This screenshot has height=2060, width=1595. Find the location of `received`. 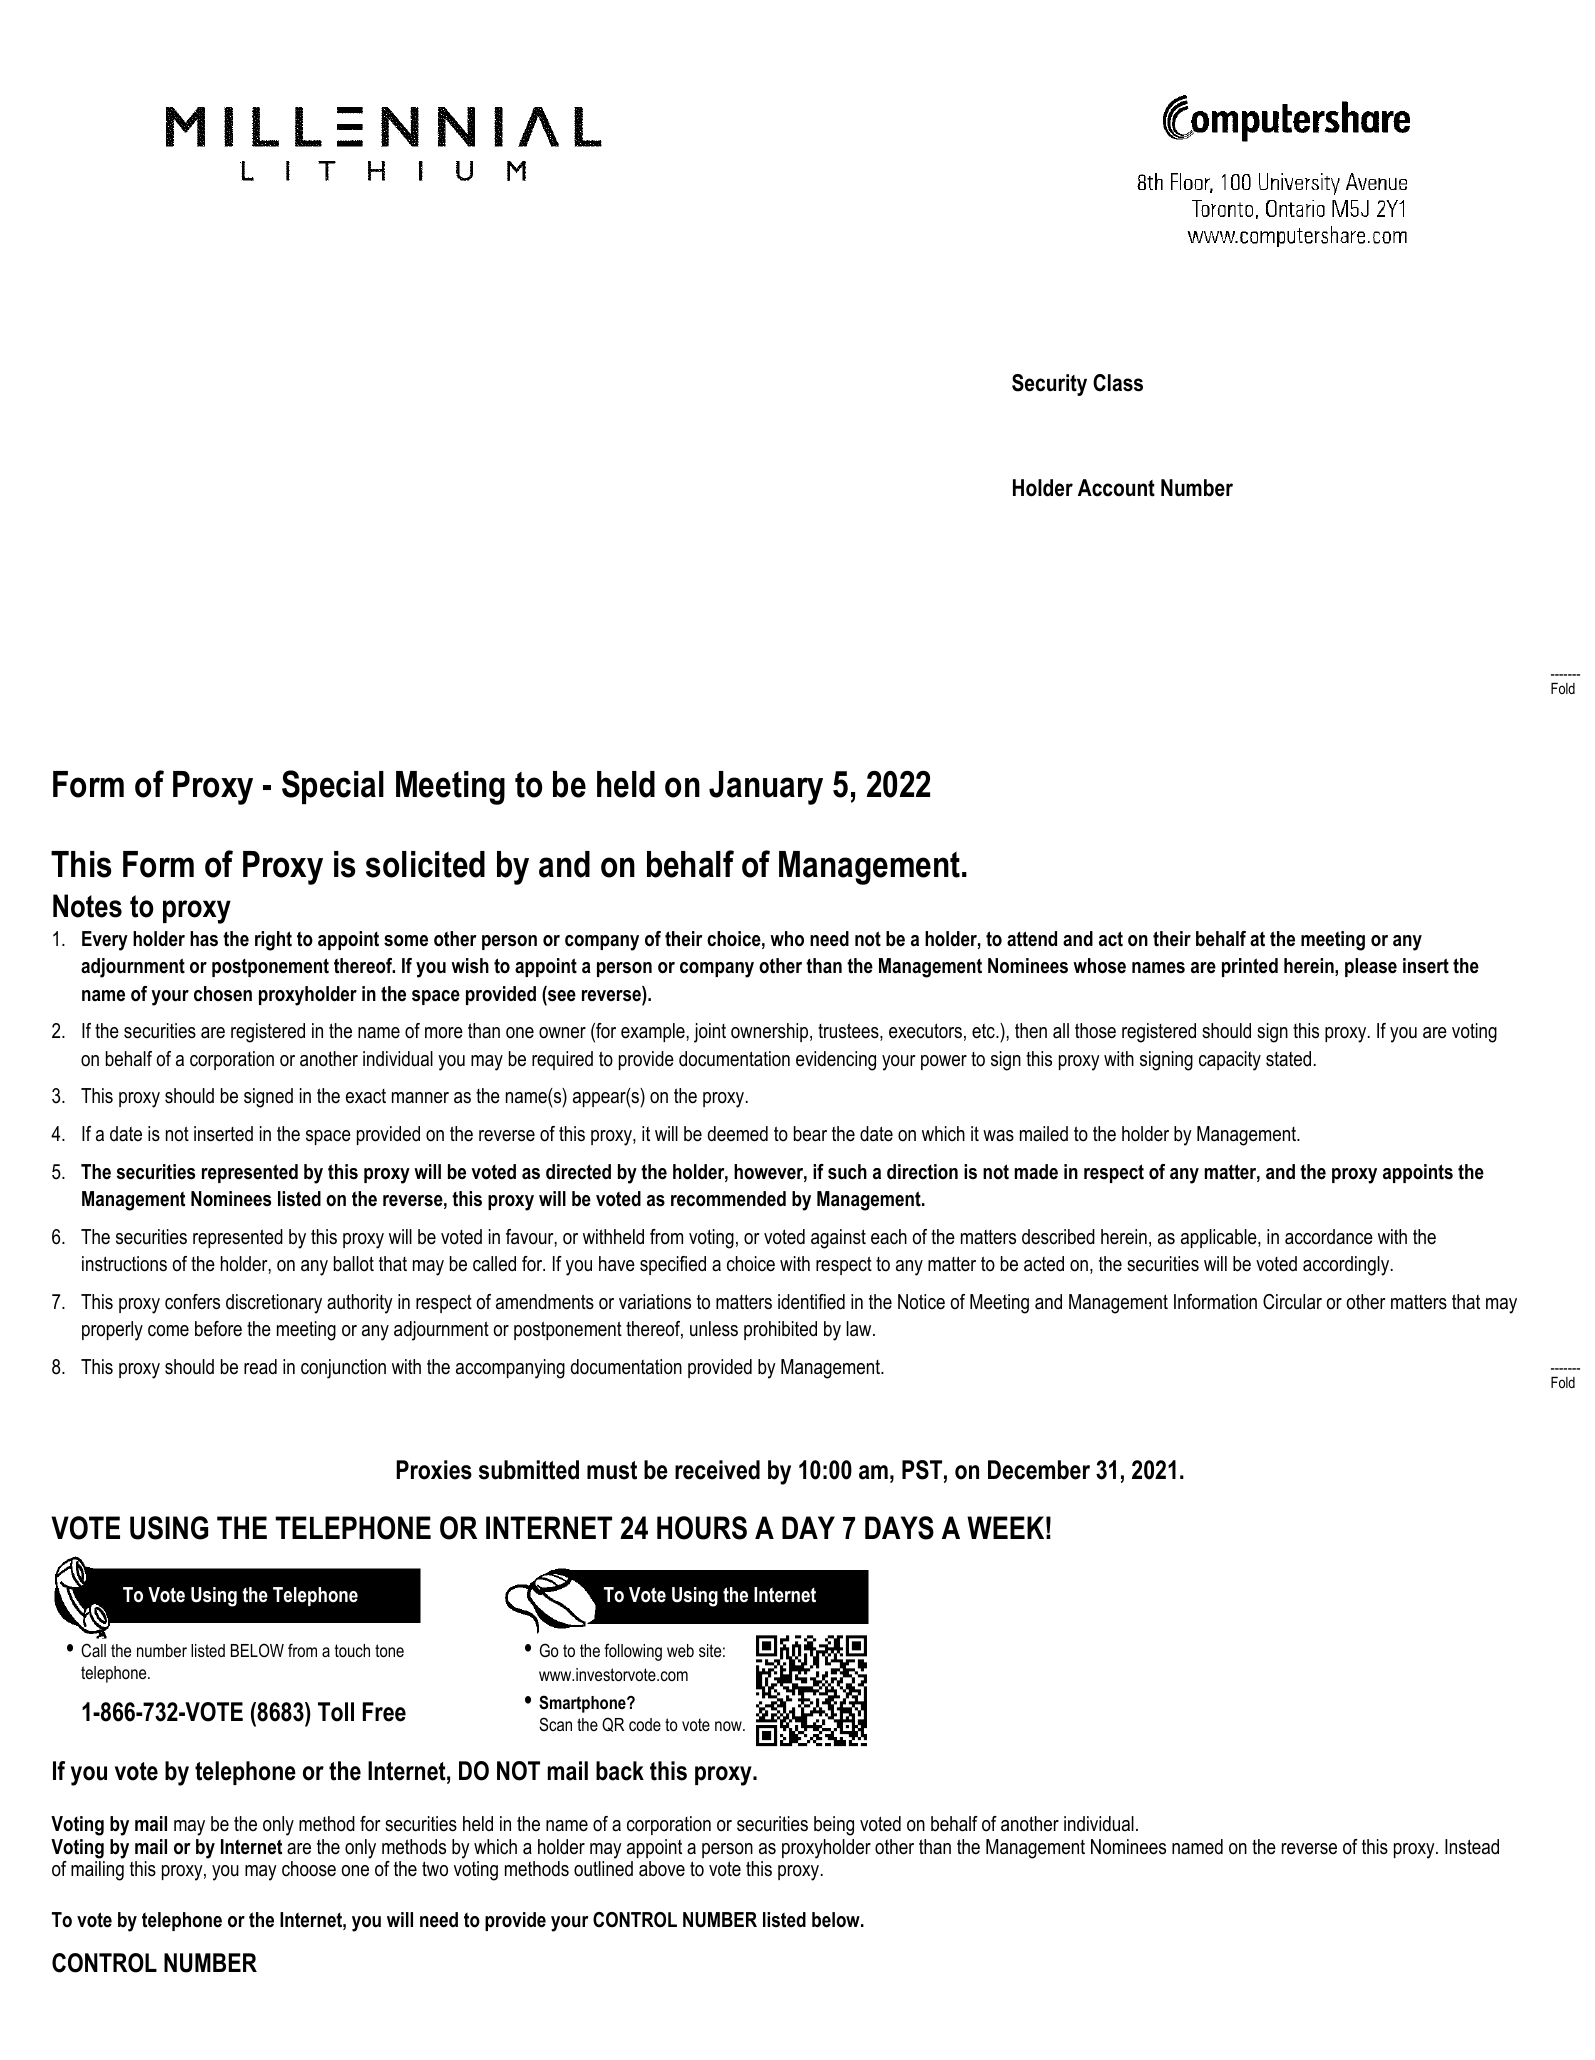

received is located at coordinates (717, 1470).
